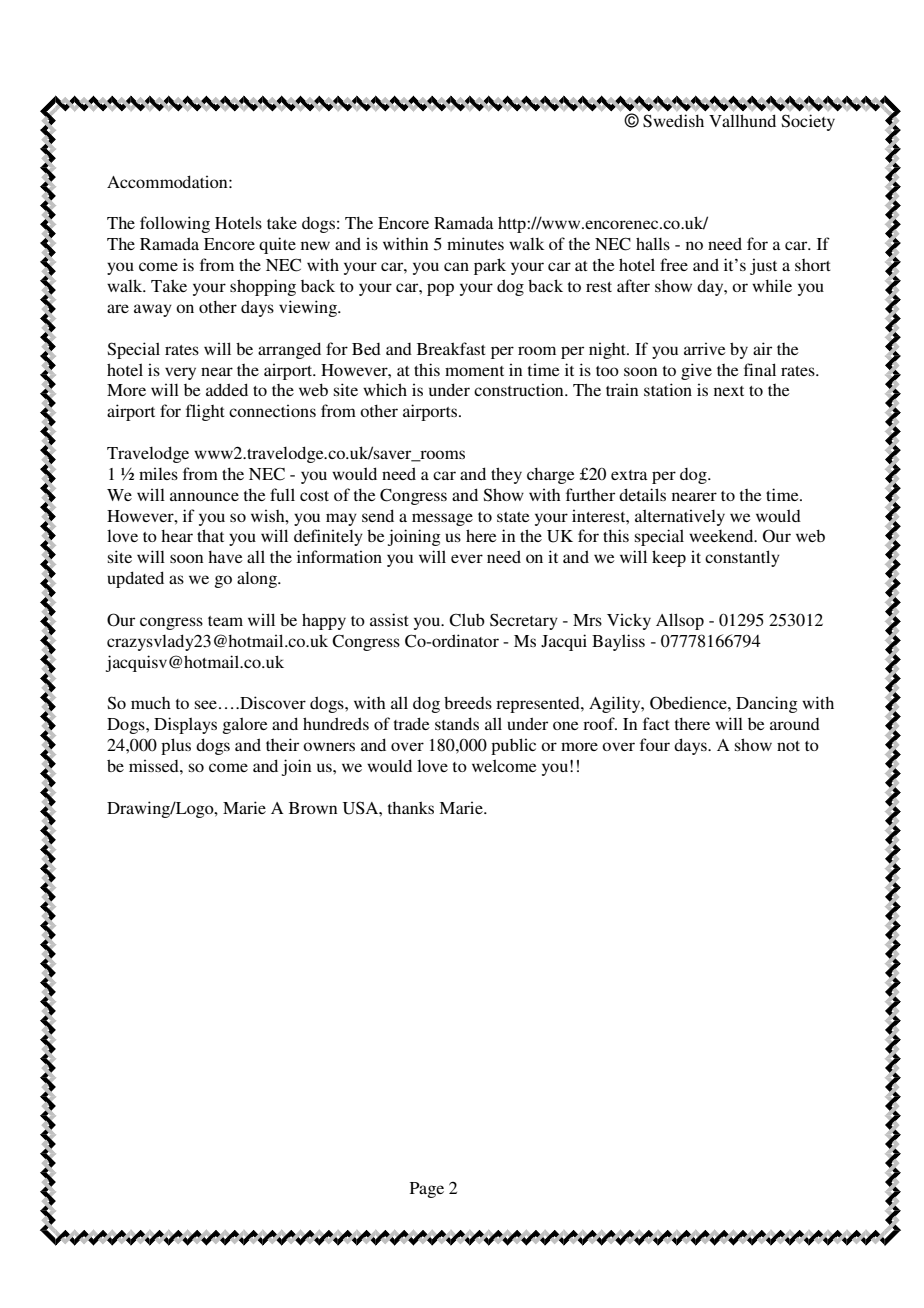  I want to click on minutes, so click(475, 243).
